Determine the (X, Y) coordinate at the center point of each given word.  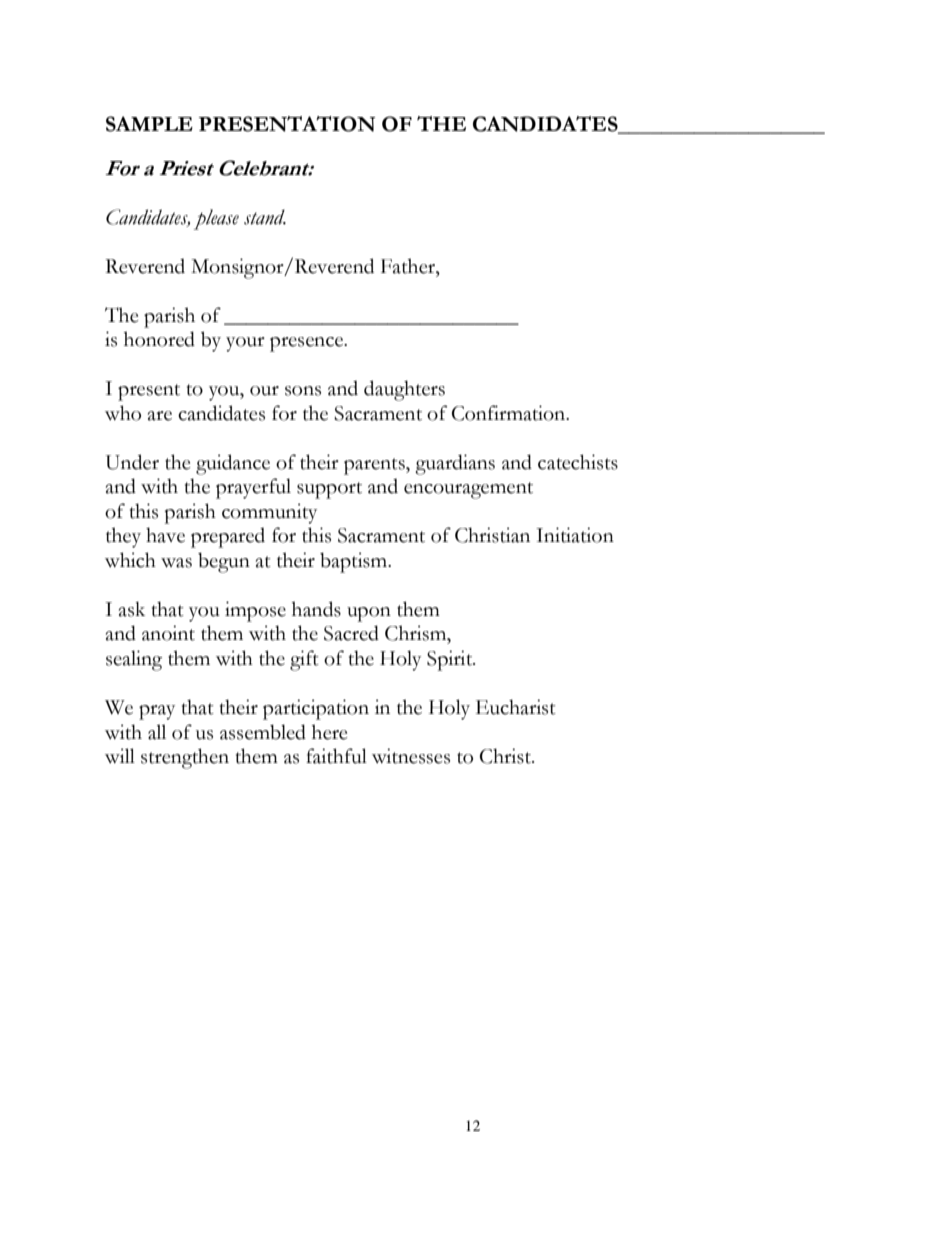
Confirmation (510, 413)
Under (132, 462)
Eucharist (516, 707)
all (157, 732)
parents (375, 466)
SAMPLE (149, 124)
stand (265, 217)
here (330, 732)
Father (409, 266)
